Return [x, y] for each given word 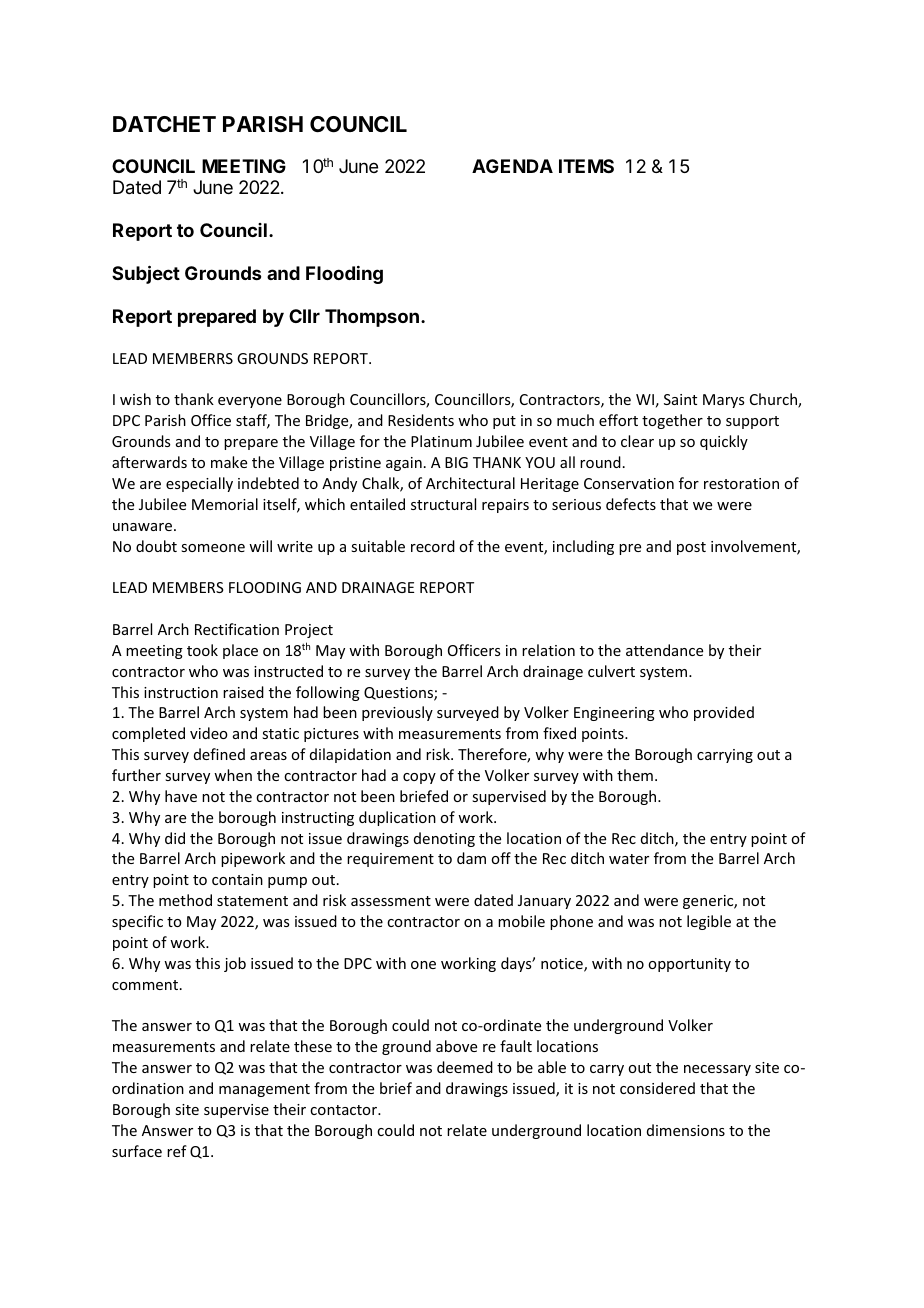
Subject [146, 274]
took [202, 650]
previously [397, 713]
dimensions [686, 1130]
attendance [664, 650]
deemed [465, 1067]
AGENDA [512, 166]
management [264, 1090]
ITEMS [586, 166]
